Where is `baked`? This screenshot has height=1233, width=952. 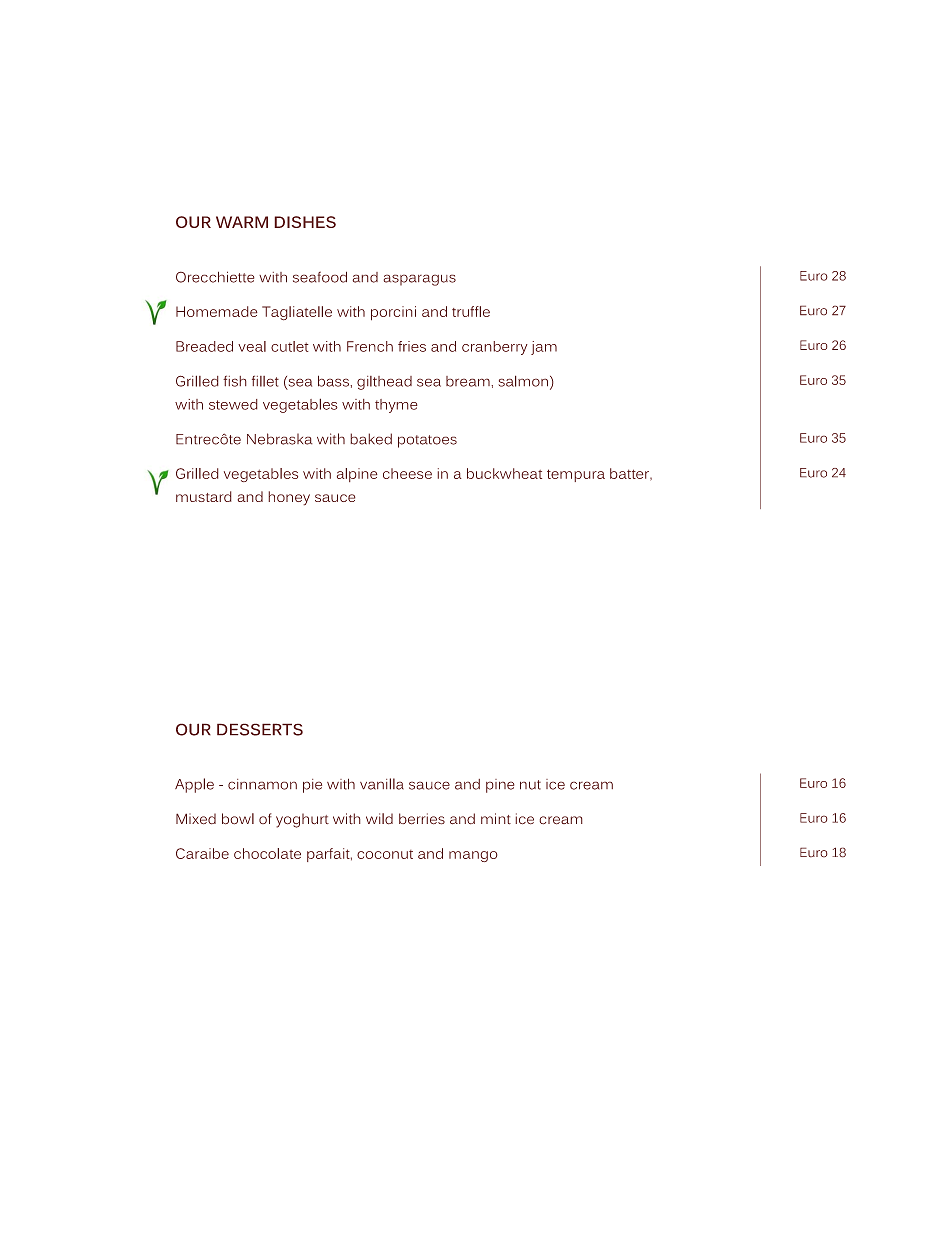
baked is located at coordinates (371, 439).
